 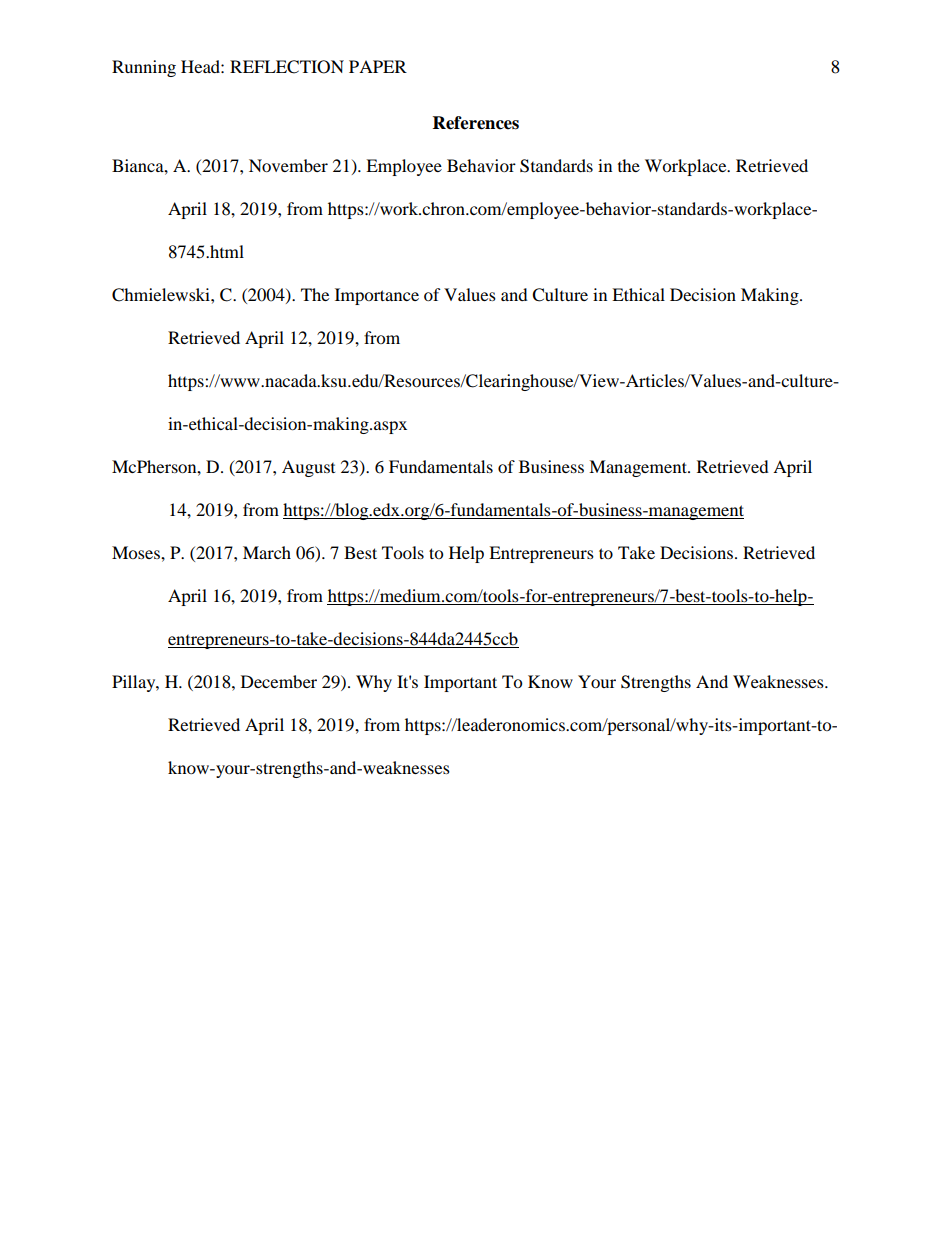 What do you see at coordinates (144, 68) in the document?
I see `Running` at bounding box center [144, 68].
